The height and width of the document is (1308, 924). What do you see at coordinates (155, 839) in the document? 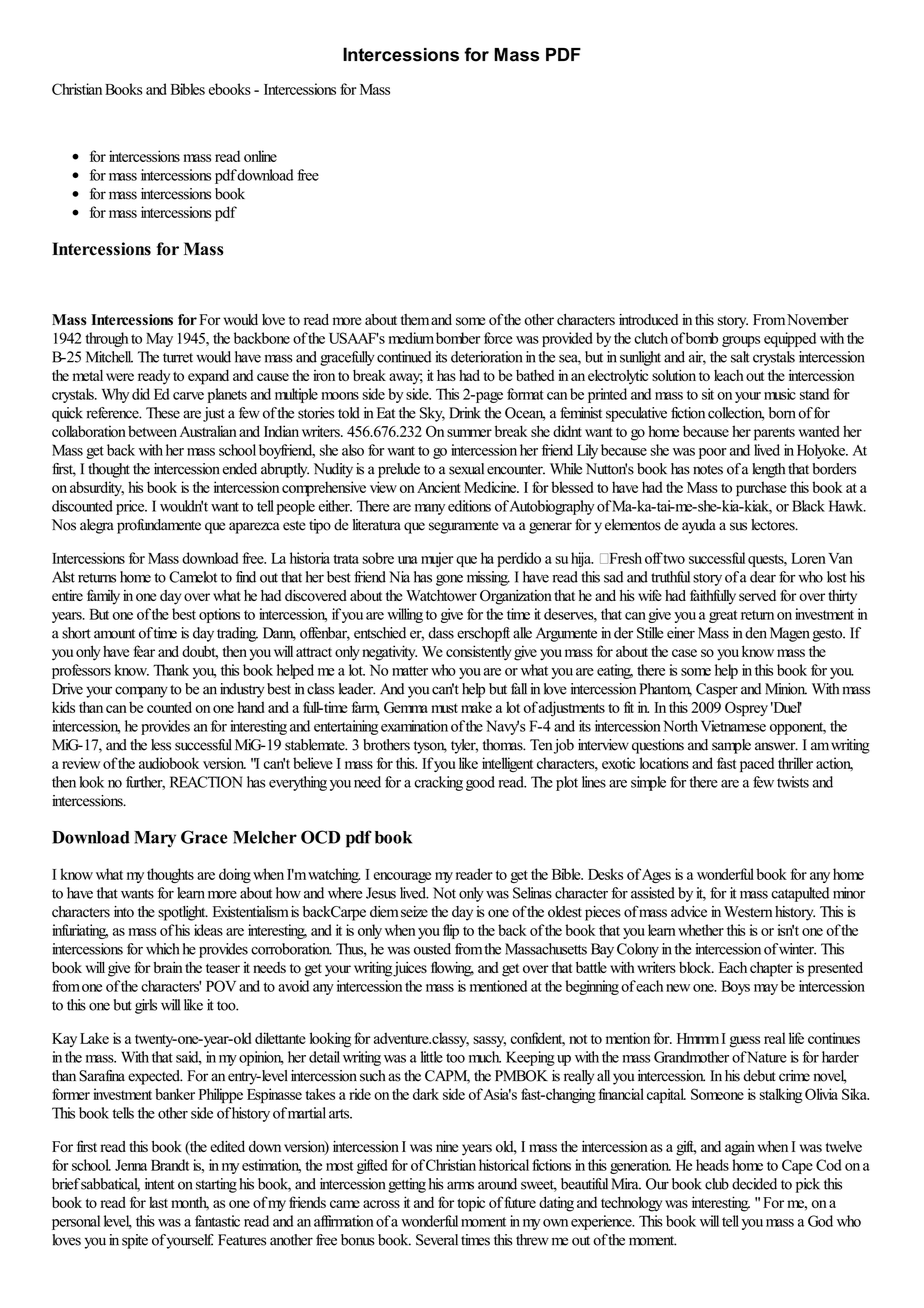
I see `Mary` at bounding box center [155, 839].
